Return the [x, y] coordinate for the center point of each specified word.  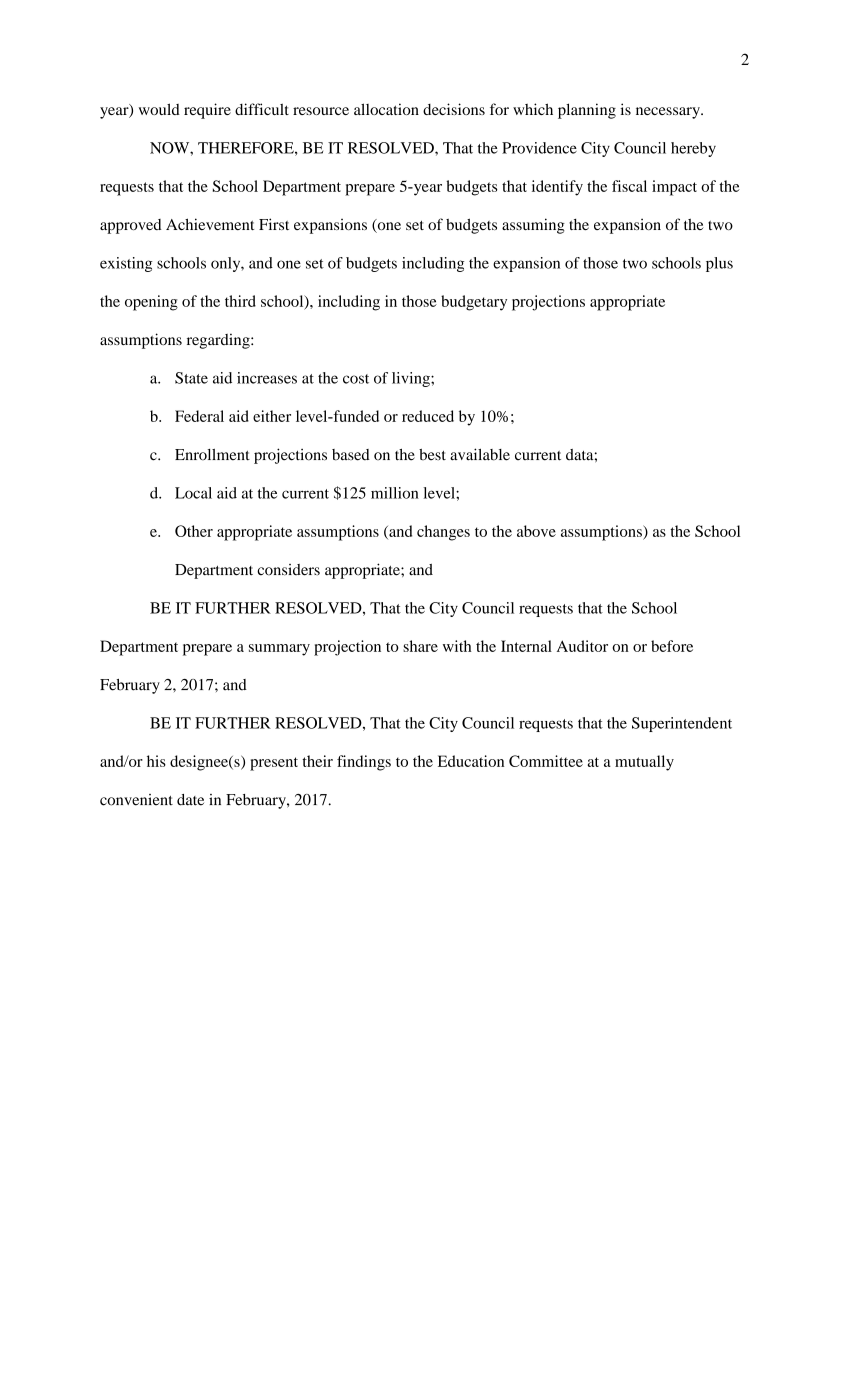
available [480, 454]
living [412, 379]
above [536, 531]
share [420, 646]
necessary [669, 113]
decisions [454, 109]
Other [194, 531]
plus [719, 264]
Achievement [210, 224]
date [190, 800]
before [672, 646]
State [191, 378]
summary [279, 650]
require [207, 111]
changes [443, 533]
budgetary [474, 303]
